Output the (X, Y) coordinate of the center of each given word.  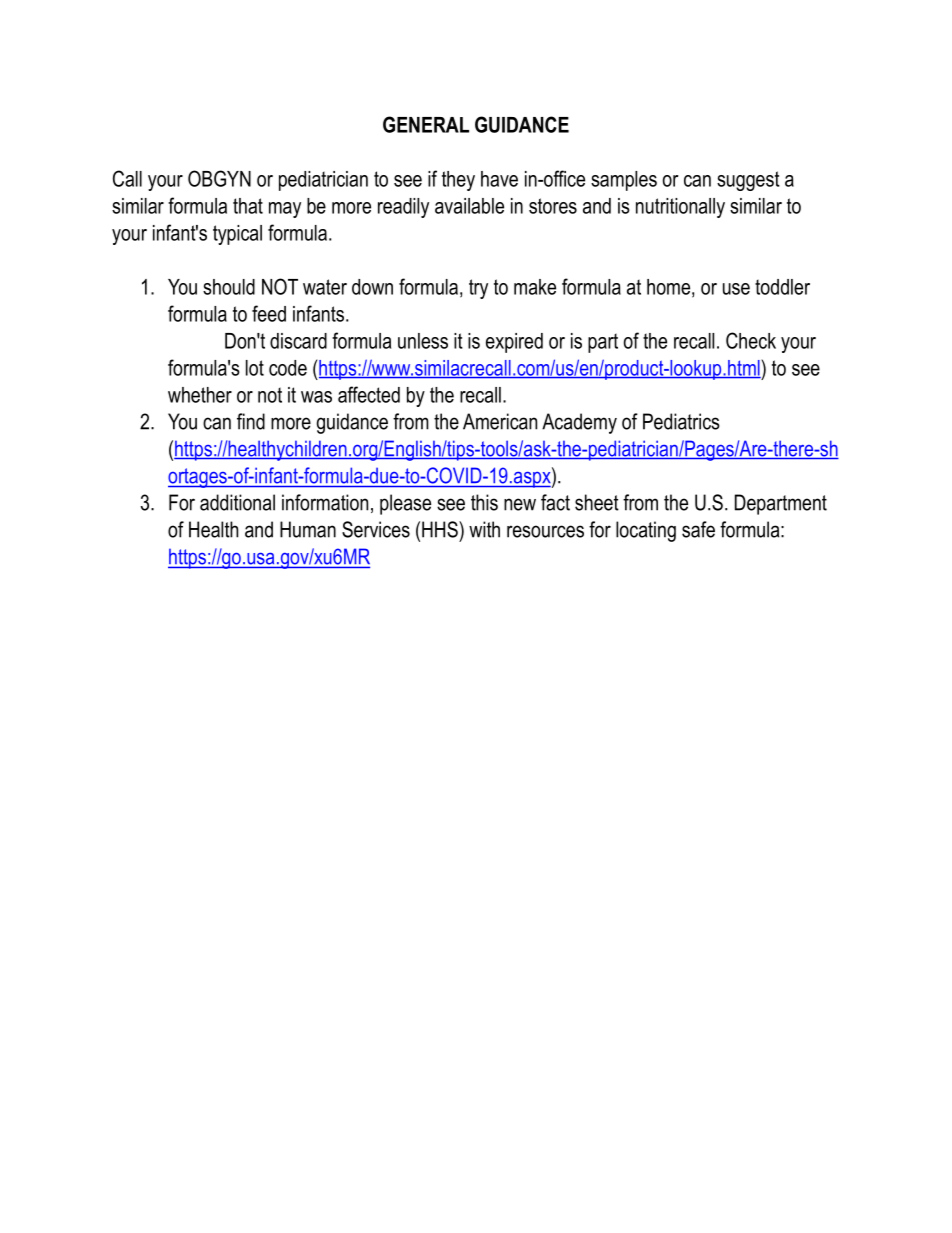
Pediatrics (681, 421)
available (469, 206)
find (251, 421)
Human (308, 529)
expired (514, 343)
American (500, 421)
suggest (748, 181)
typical (237, 235)
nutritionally (680, 208)
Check (751, 340)
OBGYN (219, 178)
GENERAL (426, 124)
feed (269, 313)
